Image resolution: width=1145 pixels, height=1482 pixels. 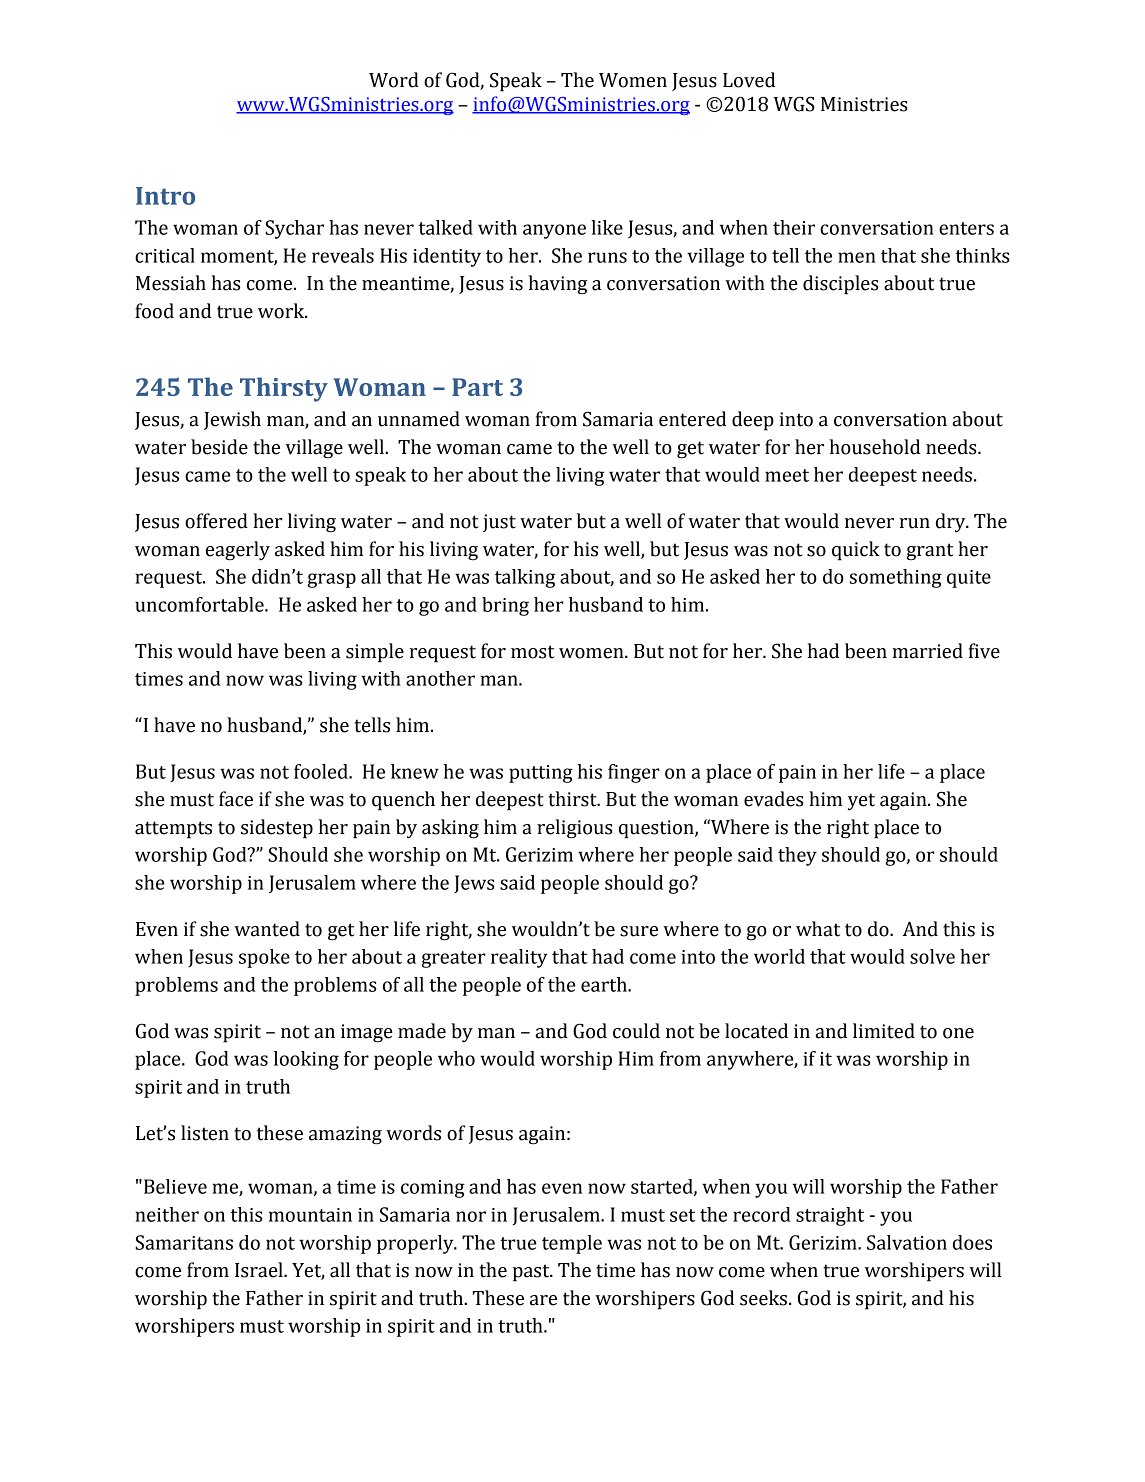 I want to click on married, so click(x=927, y=651).
